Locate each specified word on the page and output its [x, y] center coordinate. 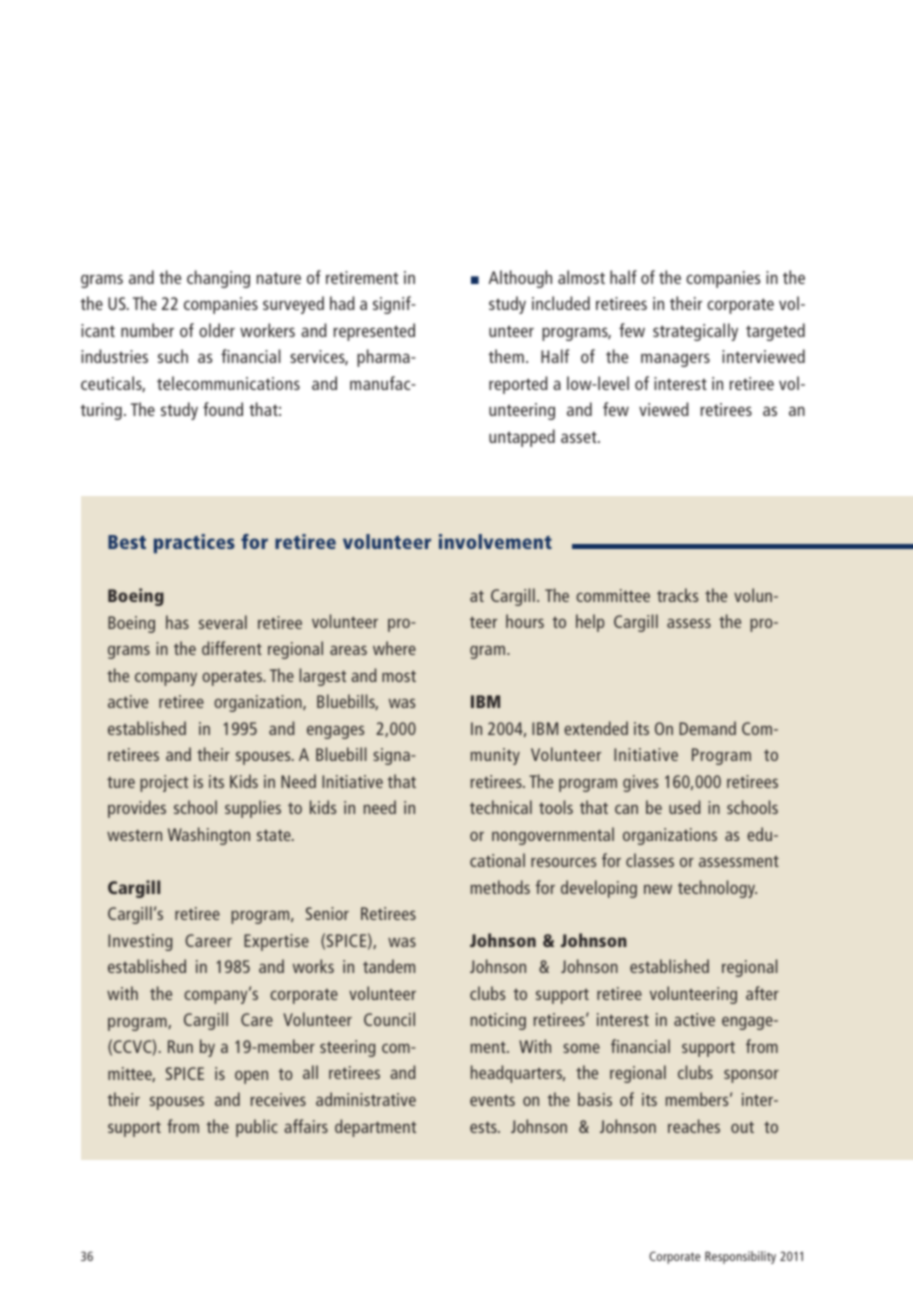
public [257, 1128]
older [217, 330]
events [492, 1100]
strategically [695, 332]
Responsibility [740, 1257]
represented [374, 332]
